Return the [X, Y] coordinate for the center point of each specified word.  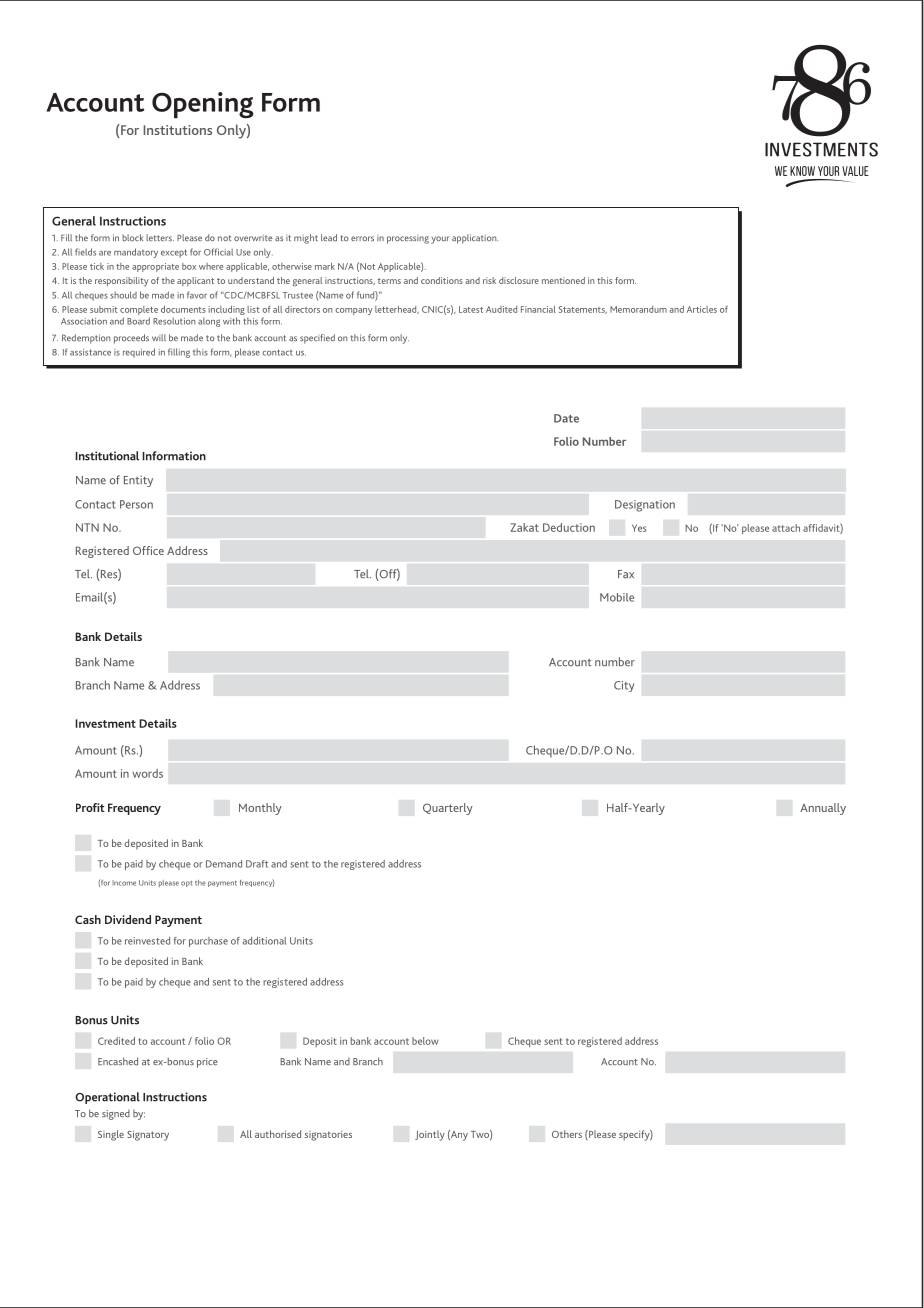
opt [187, 884]
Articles [702, 309]
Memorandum [638, 309]
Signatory [148, 1135]
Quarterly [448, 809]
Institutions [177, 130]
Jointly [430, 1135]
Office [148, 550]
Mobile [617, 597]
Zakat [524, 527]
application [475, 239]
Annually [823, 809]
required [139, 353]
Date [566, 418]
